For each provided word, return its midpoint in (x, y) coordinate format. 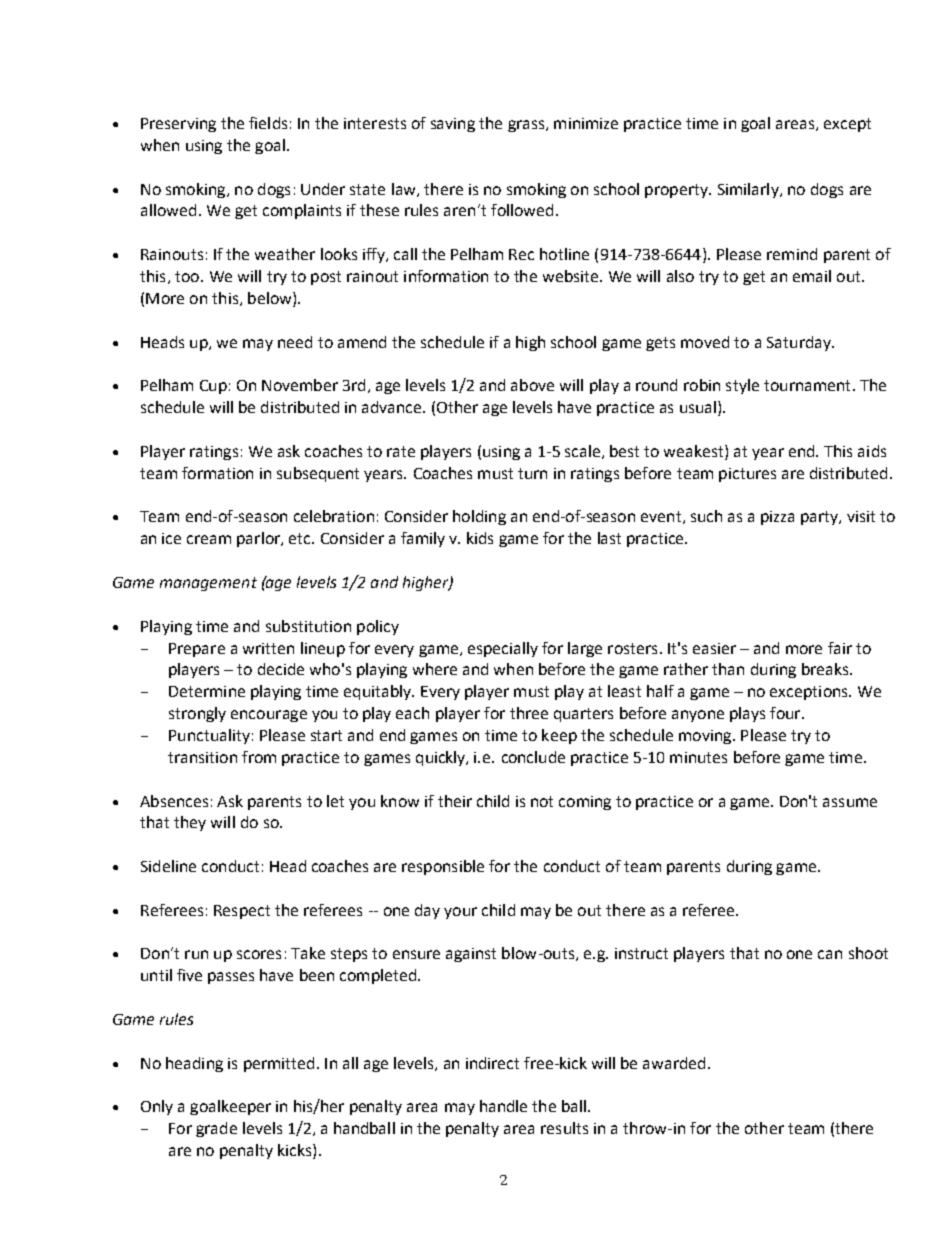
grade (216, 1129)
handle (503, 1106)
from (259, 757)
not (542, 801)
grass (527, 126)
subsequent (318, 474)
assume (850, 802)
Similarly (749, 190)
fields (268, 123)
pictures (747, 475)
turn (532, 473)
